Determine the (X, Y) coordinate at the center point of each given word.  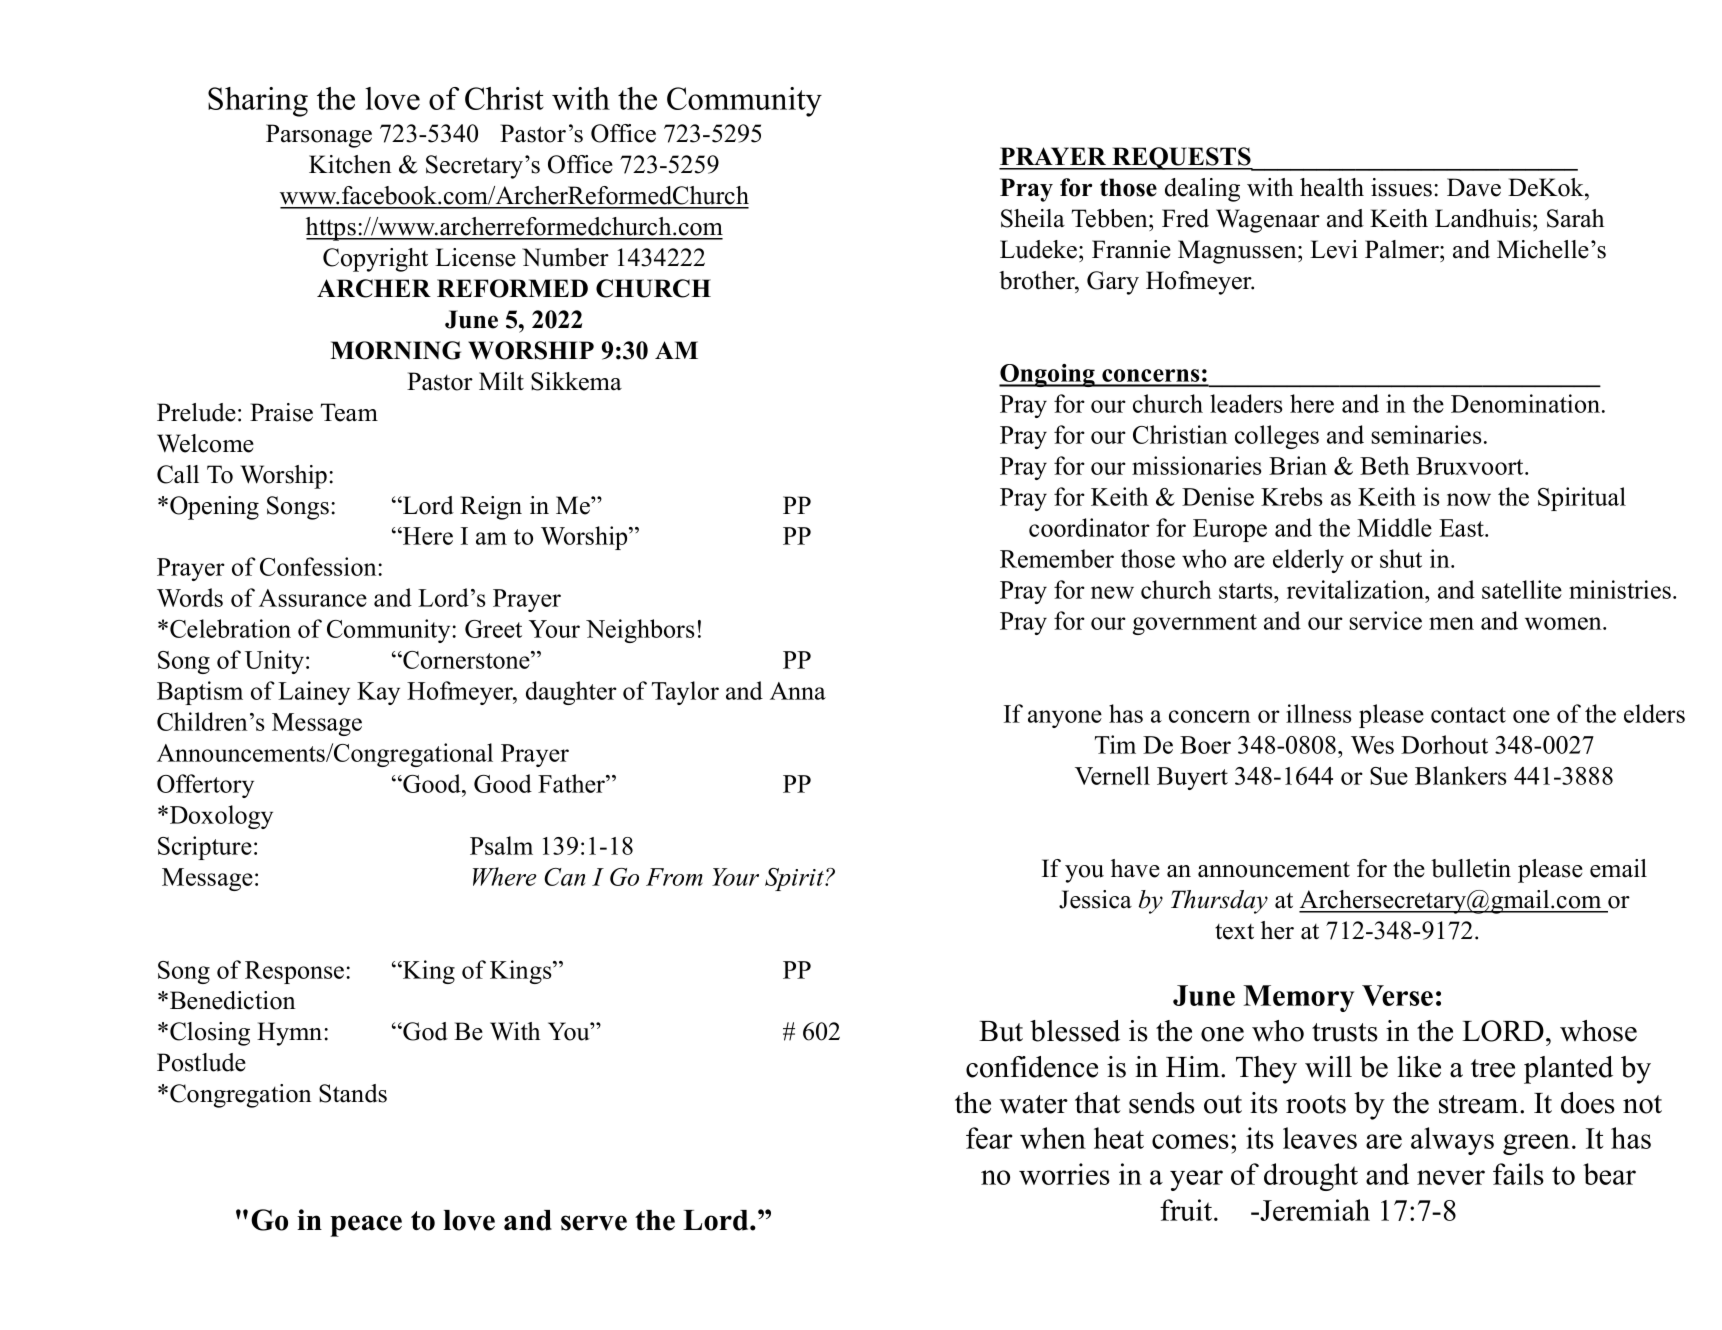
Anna (798, 691)
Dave (1474, 187)
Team (349, 412)
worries (1064, 1174)
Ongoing (1048, 375)
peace (366, 1226)
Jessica (1095, 899)
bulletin (1471, 868)
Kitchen (350, 164)
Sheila (1033, 218)
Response (296, 972)
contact (1468, 715)
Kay (378, 693)
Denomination (1525, 403)
